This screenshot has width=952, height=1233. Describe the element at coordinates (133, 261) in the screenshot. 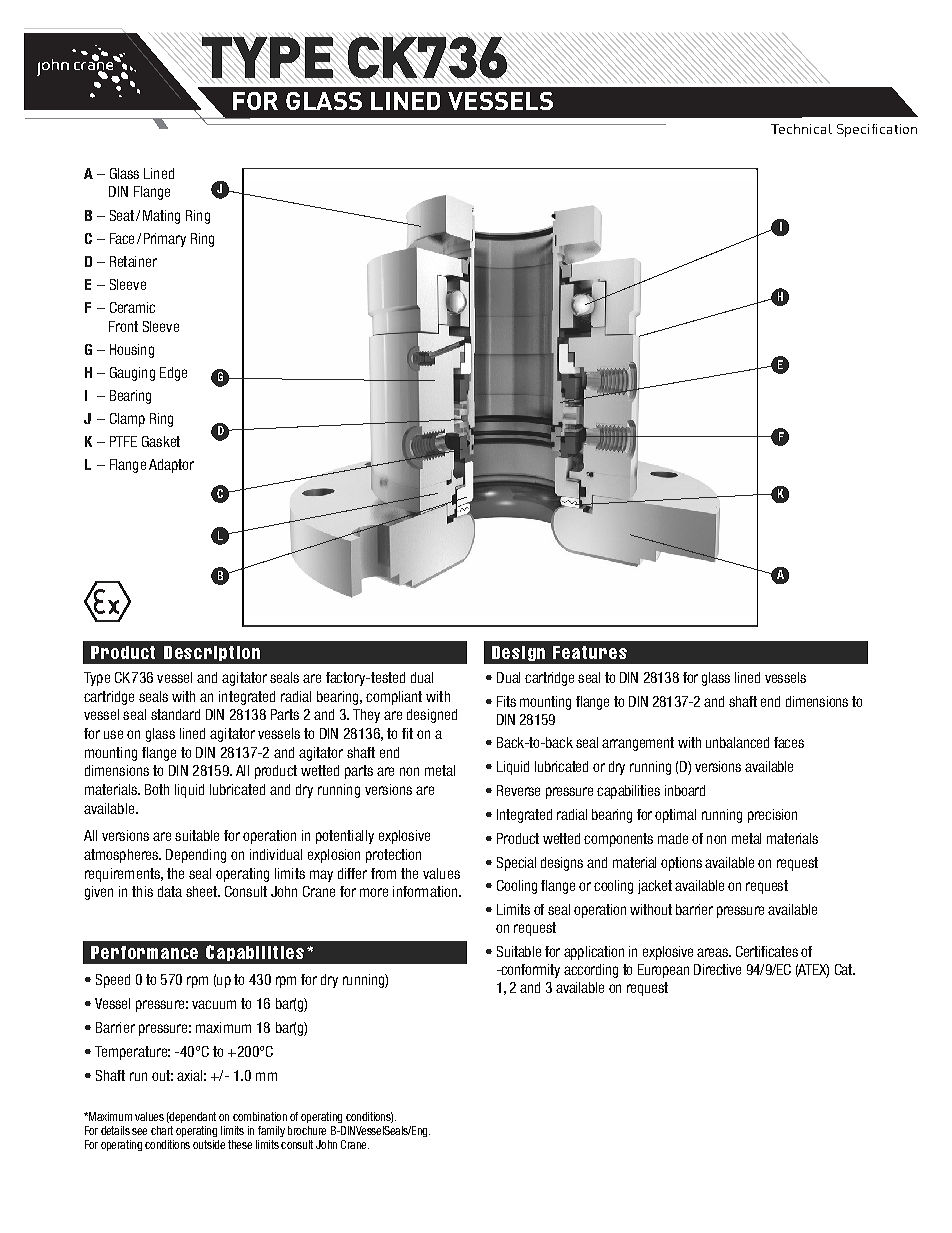

I see `Retainer` at that location.
